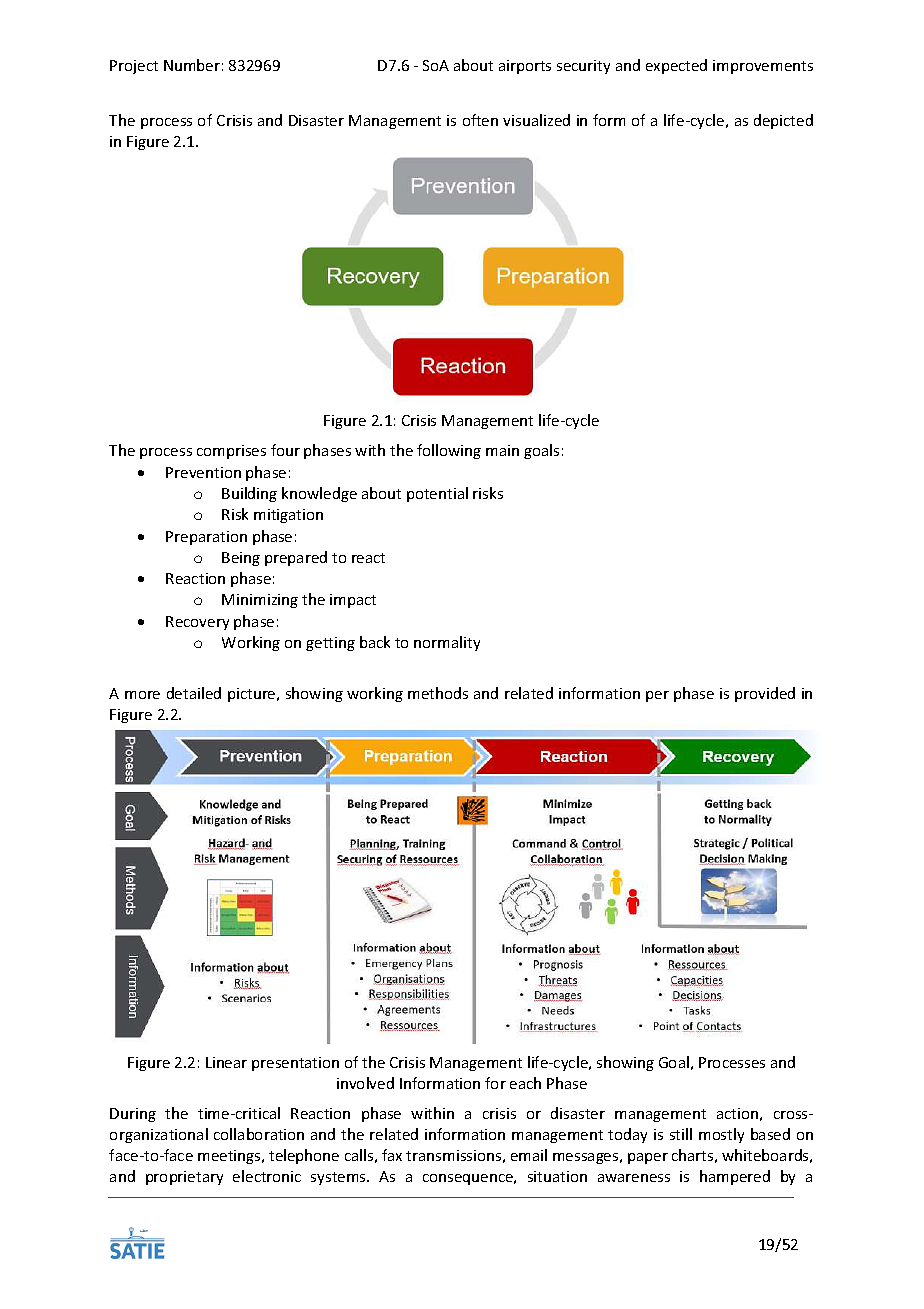 The width and height of the screenshot is (924, 1309). I want to click on comprises, so click(231, 452).
